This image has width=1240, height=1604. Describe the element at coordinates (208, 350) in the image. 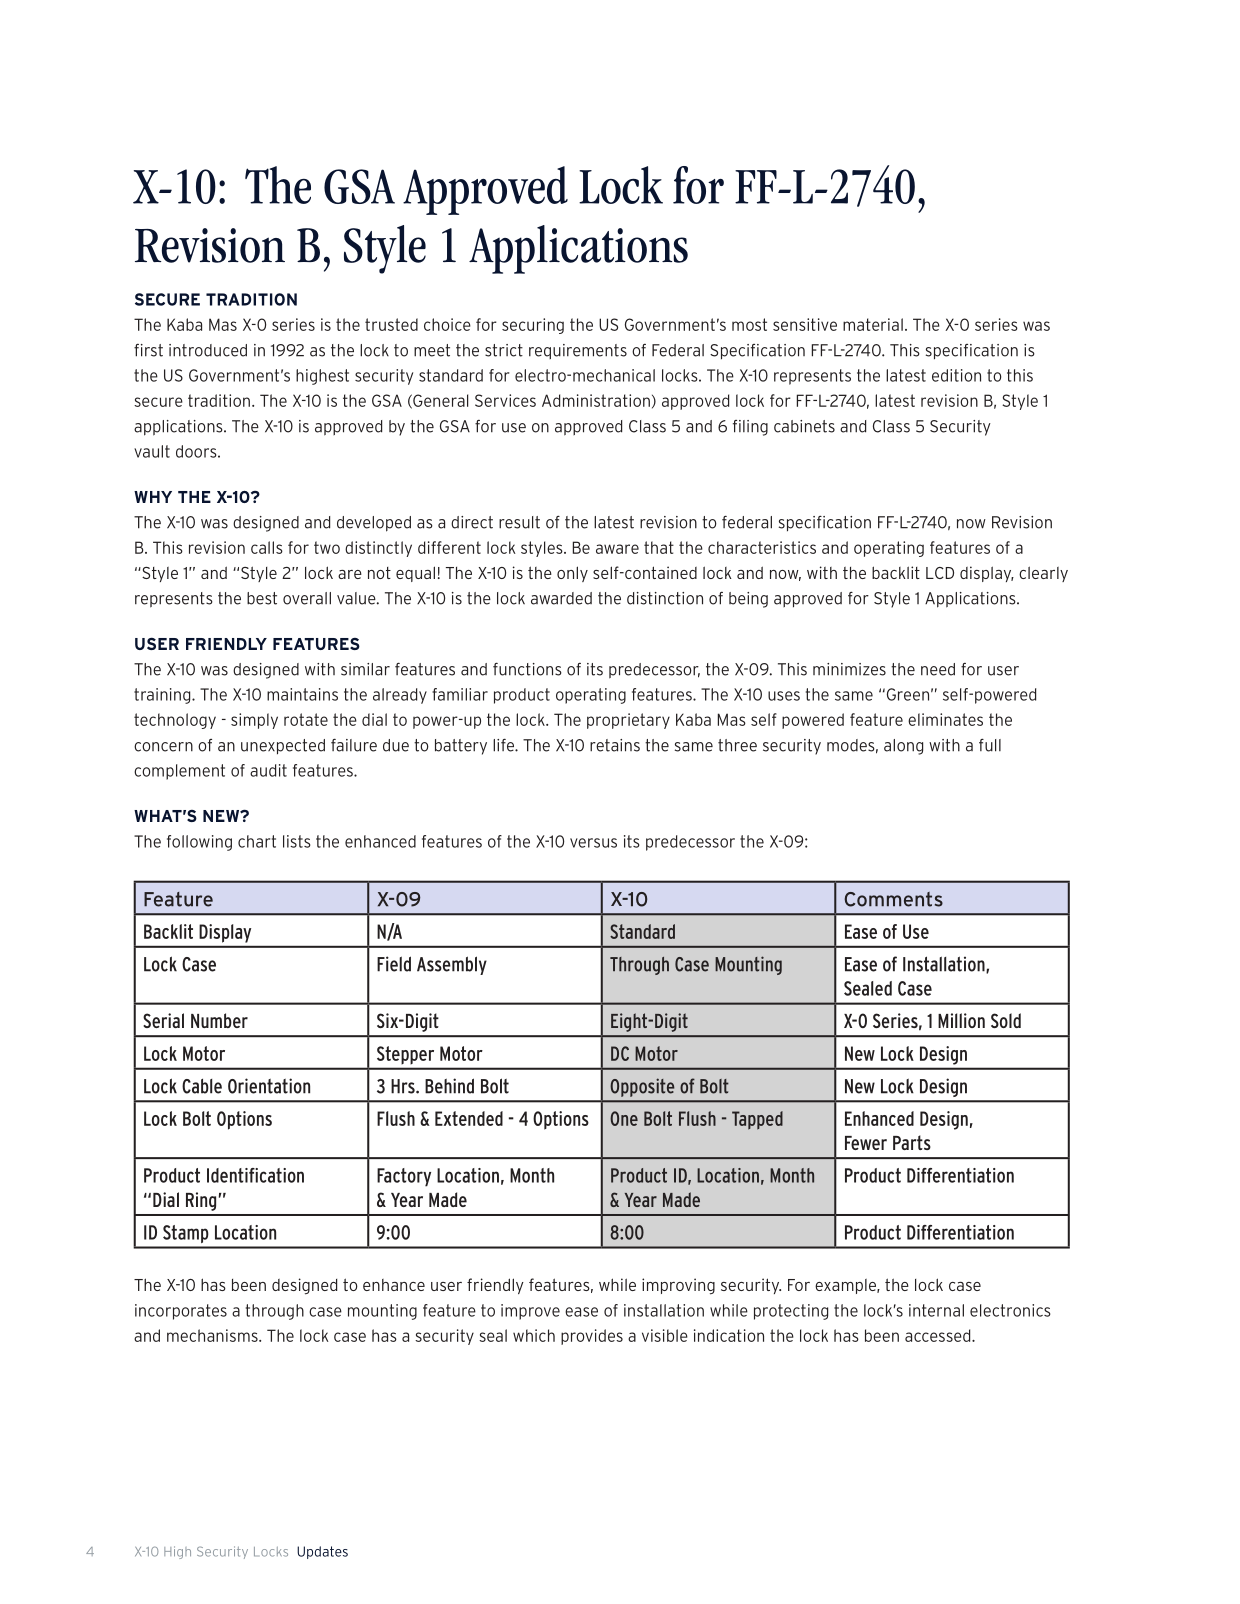

I see `introduced` at that location.
